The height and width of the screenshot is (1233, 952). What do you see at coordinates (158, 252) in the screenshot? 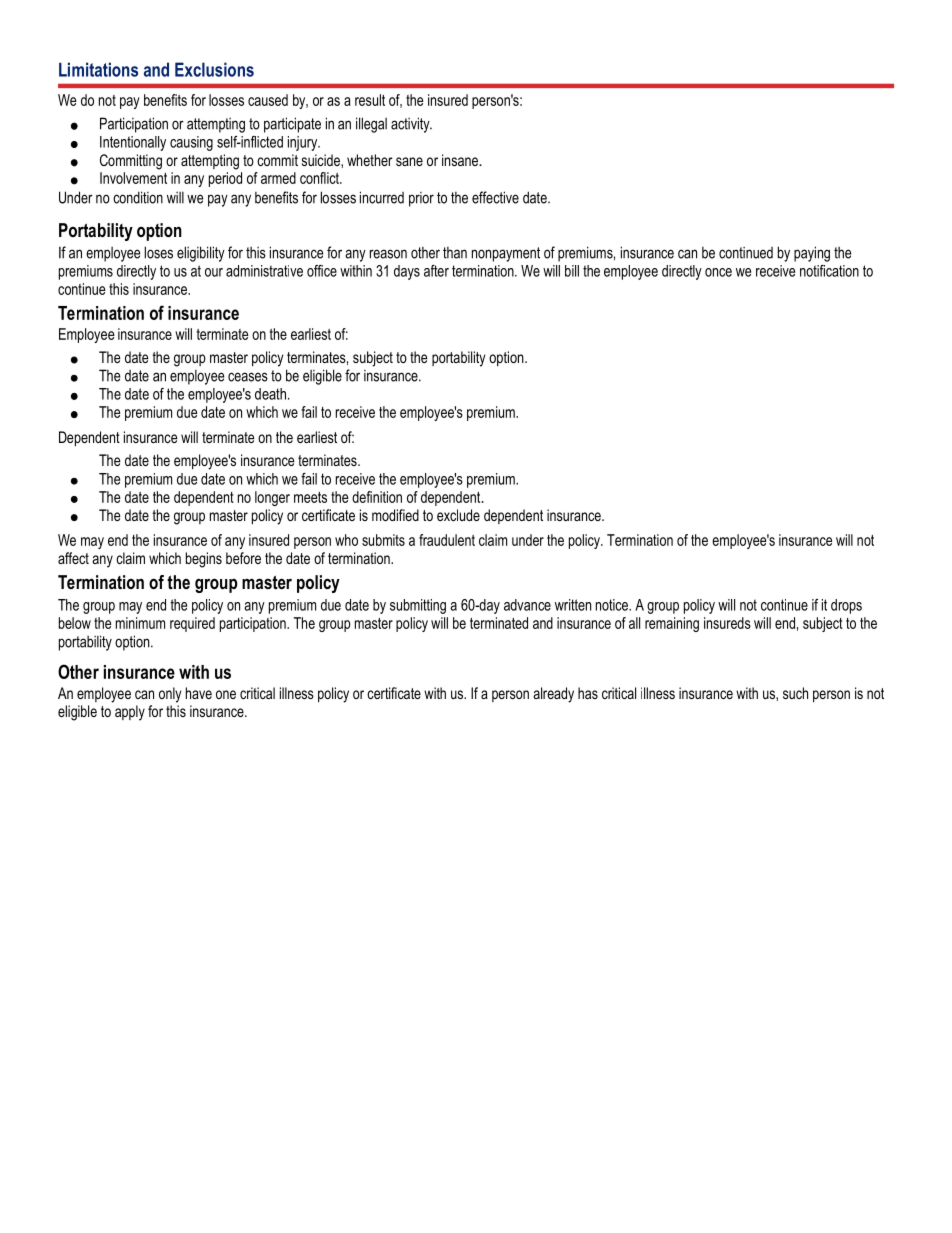
I see `loses` at bounding box center [158, 252].
